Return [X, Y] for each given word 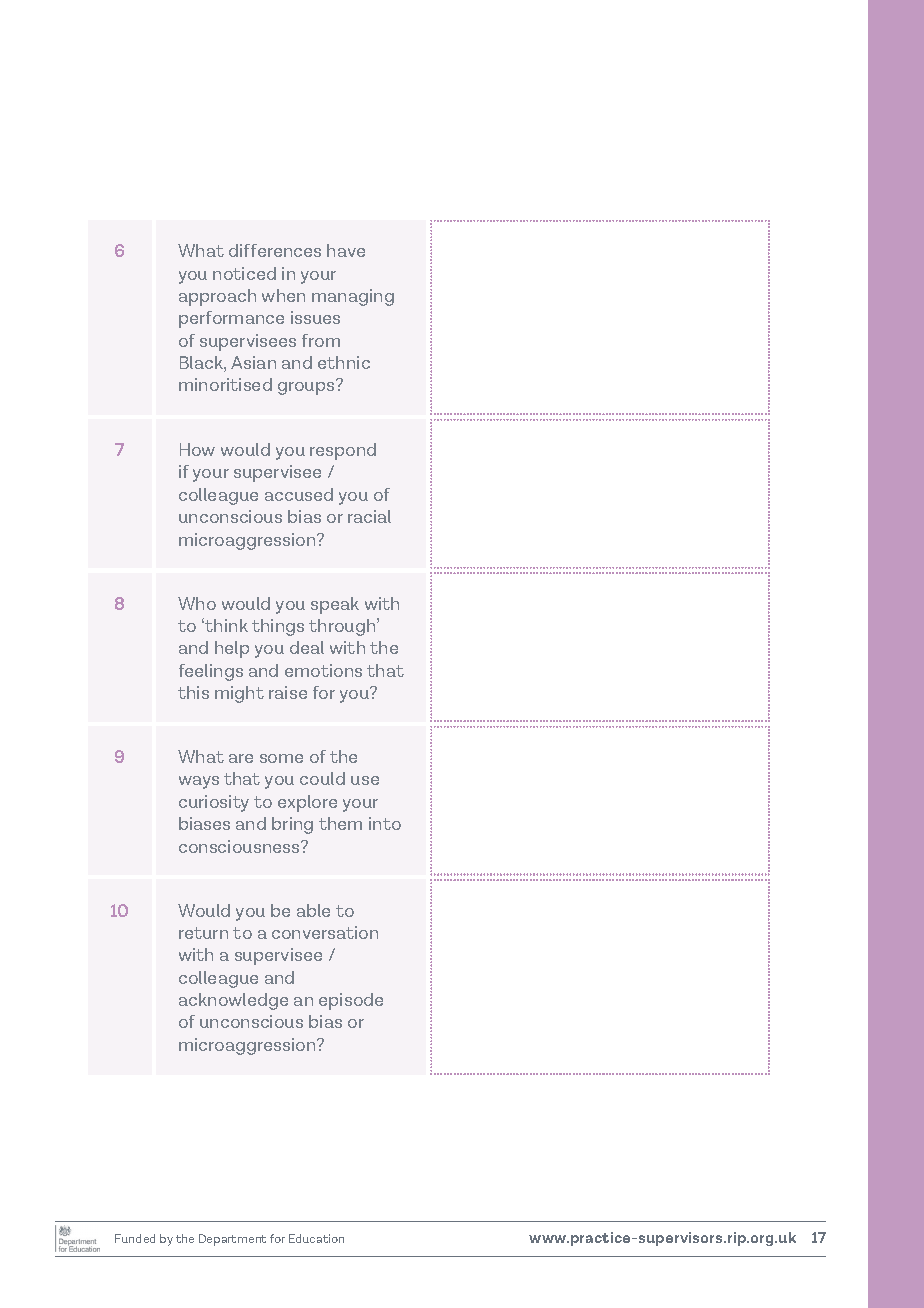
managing [353, 297]
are [241, 758]
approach [217, 297]
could [322, 778]
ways [199, 782]
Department [232, 1240]
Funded [135, 1238]
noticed [244, 273]
